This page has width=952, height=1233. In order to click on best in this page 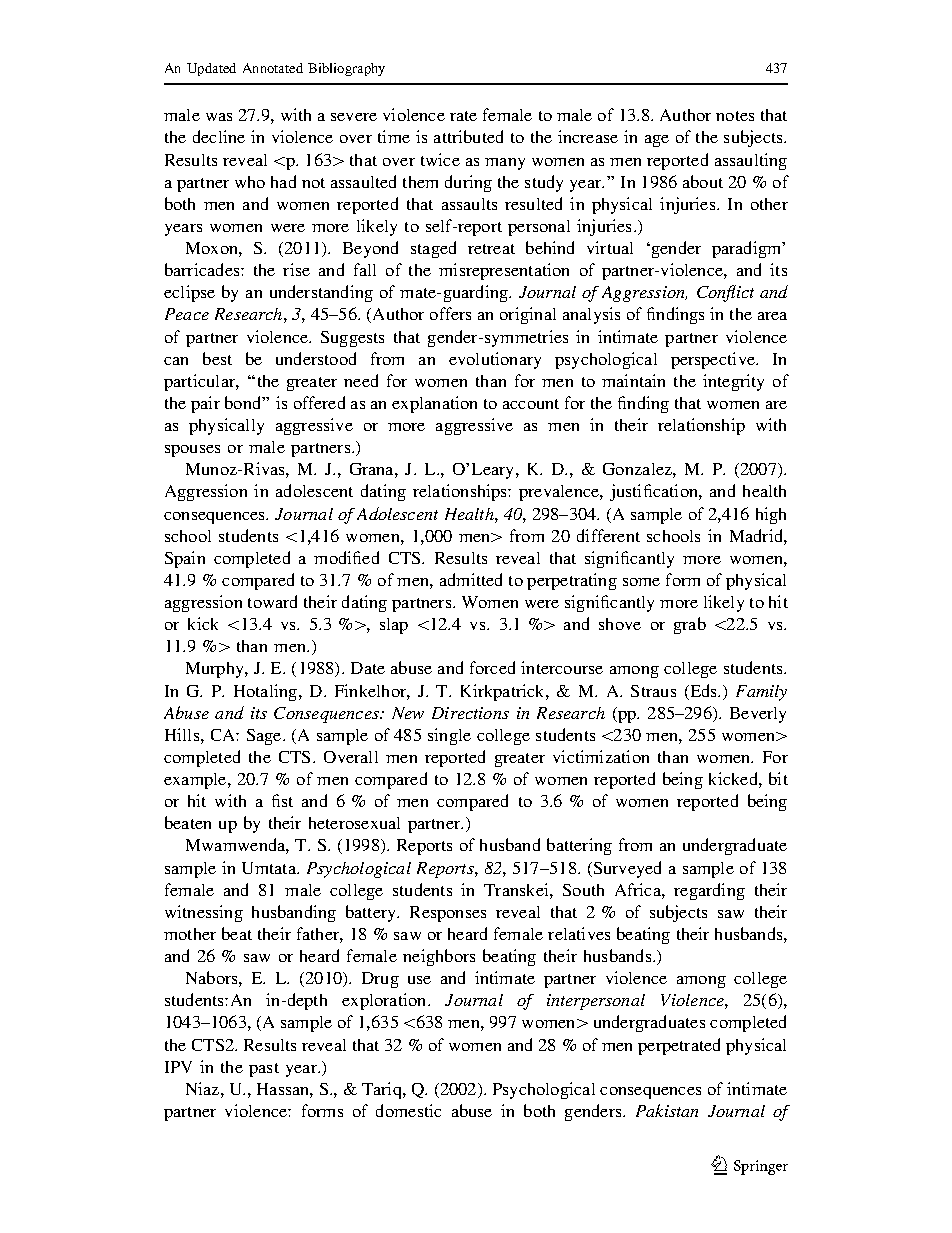, I will do `click(217, 358)`.
